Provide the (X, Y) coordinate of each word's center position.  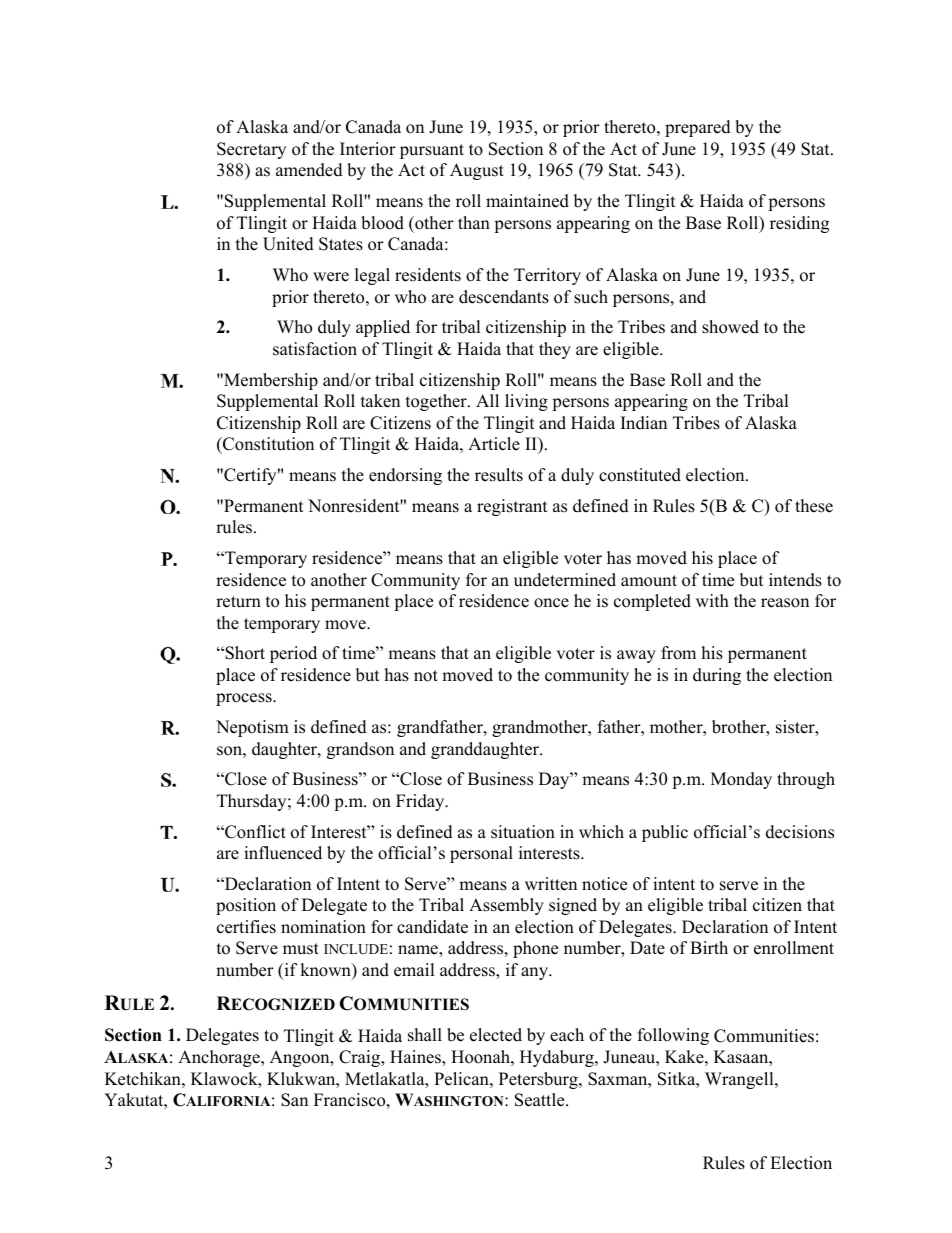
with (712, 600)
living (526, 402)
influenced (283, 853)
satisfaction (315, 349)
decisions (800, 832)
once (551, 603)
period (293, 654)
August (477, 171)
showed (730, 327)
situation (523, 832)
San (294, 1100)
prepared (698, 128)
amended (309, 170)
